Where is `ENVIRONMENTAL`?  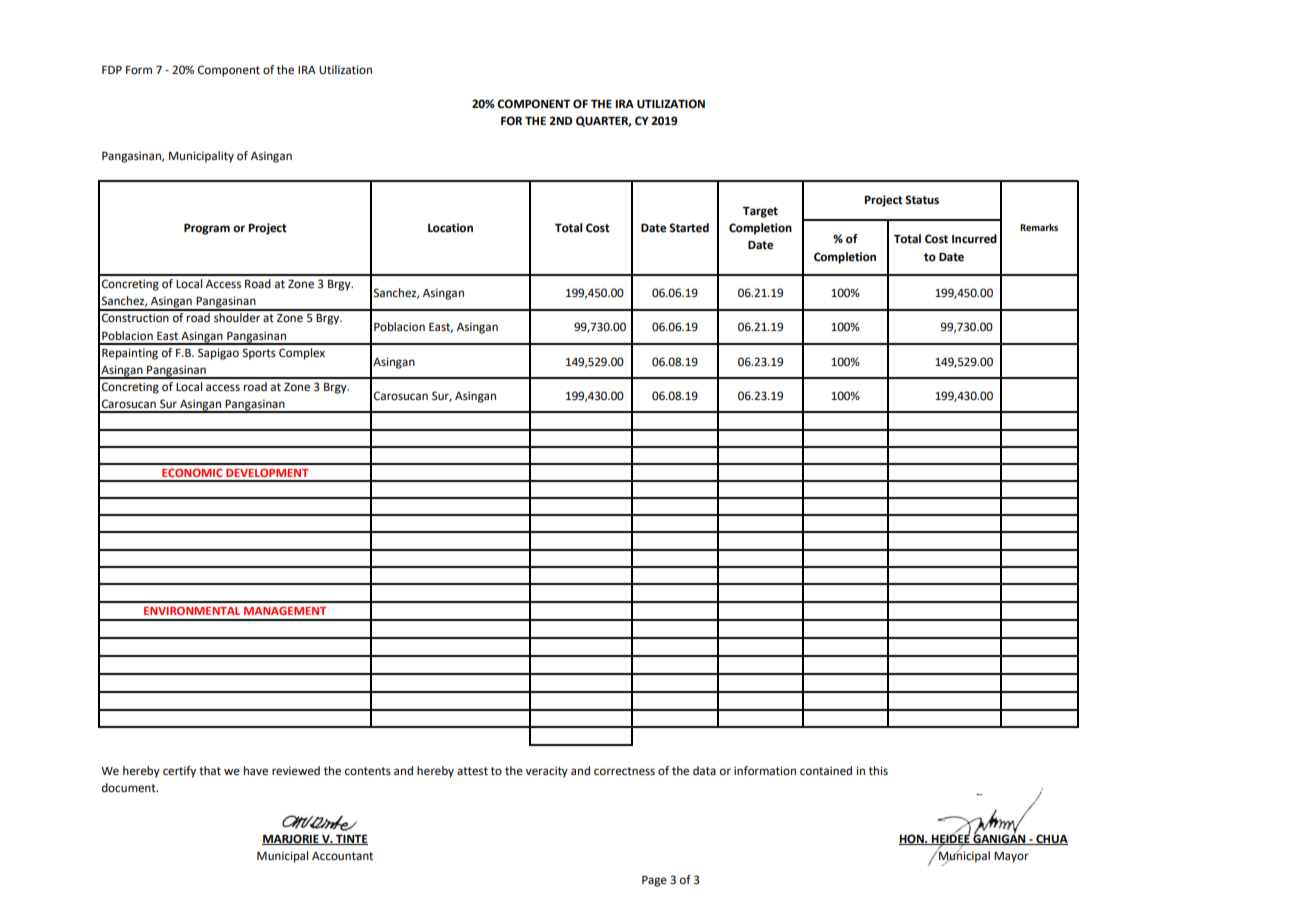
ENVIRONMENTAL is located at coordinates (192, 610).
